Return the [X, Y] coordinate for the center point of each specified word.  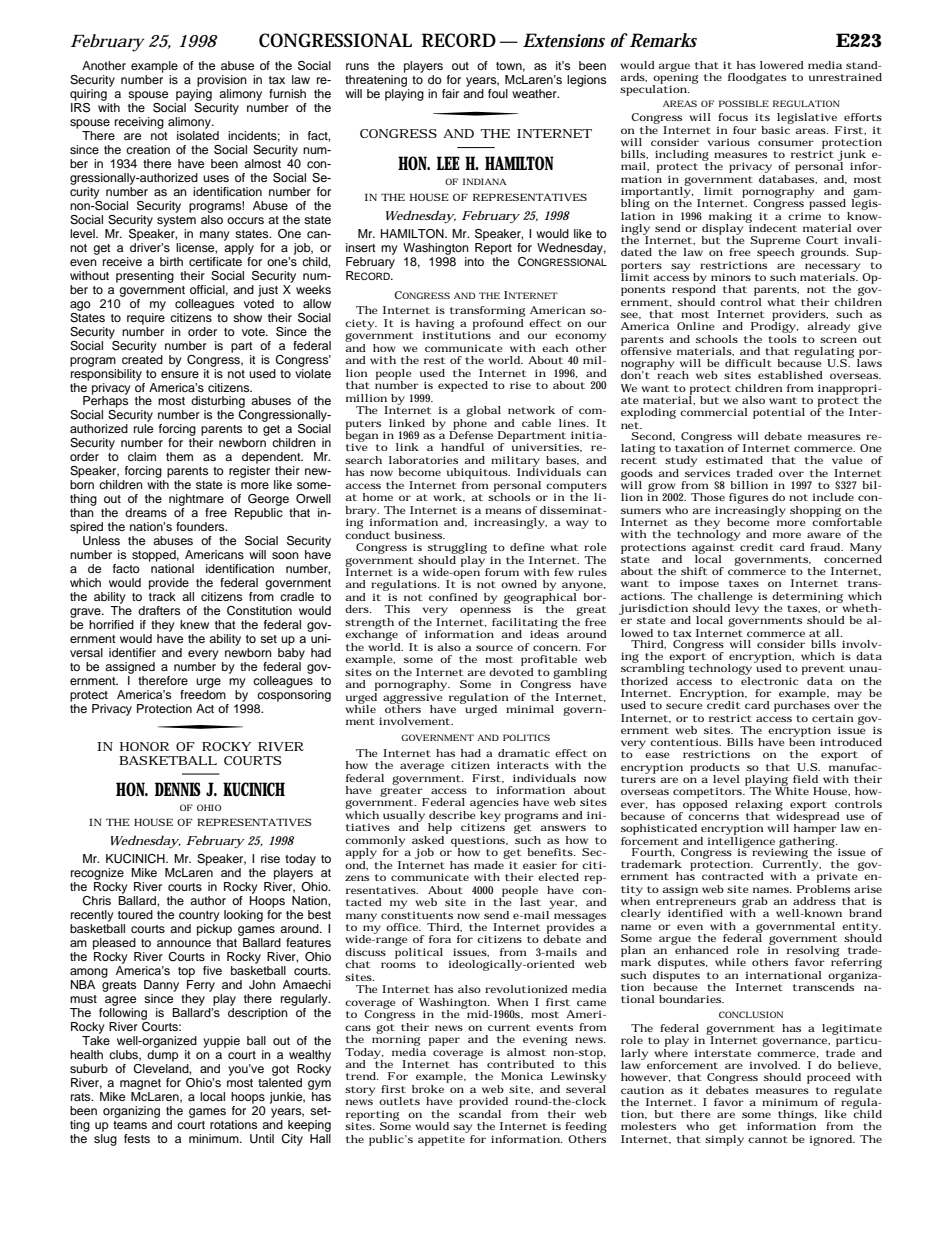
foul [498, 93]
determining [806, 598]
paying [194, 95]
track [162, 596]
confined [453, 597]
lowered [782, 65]
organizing [131, 1112]
